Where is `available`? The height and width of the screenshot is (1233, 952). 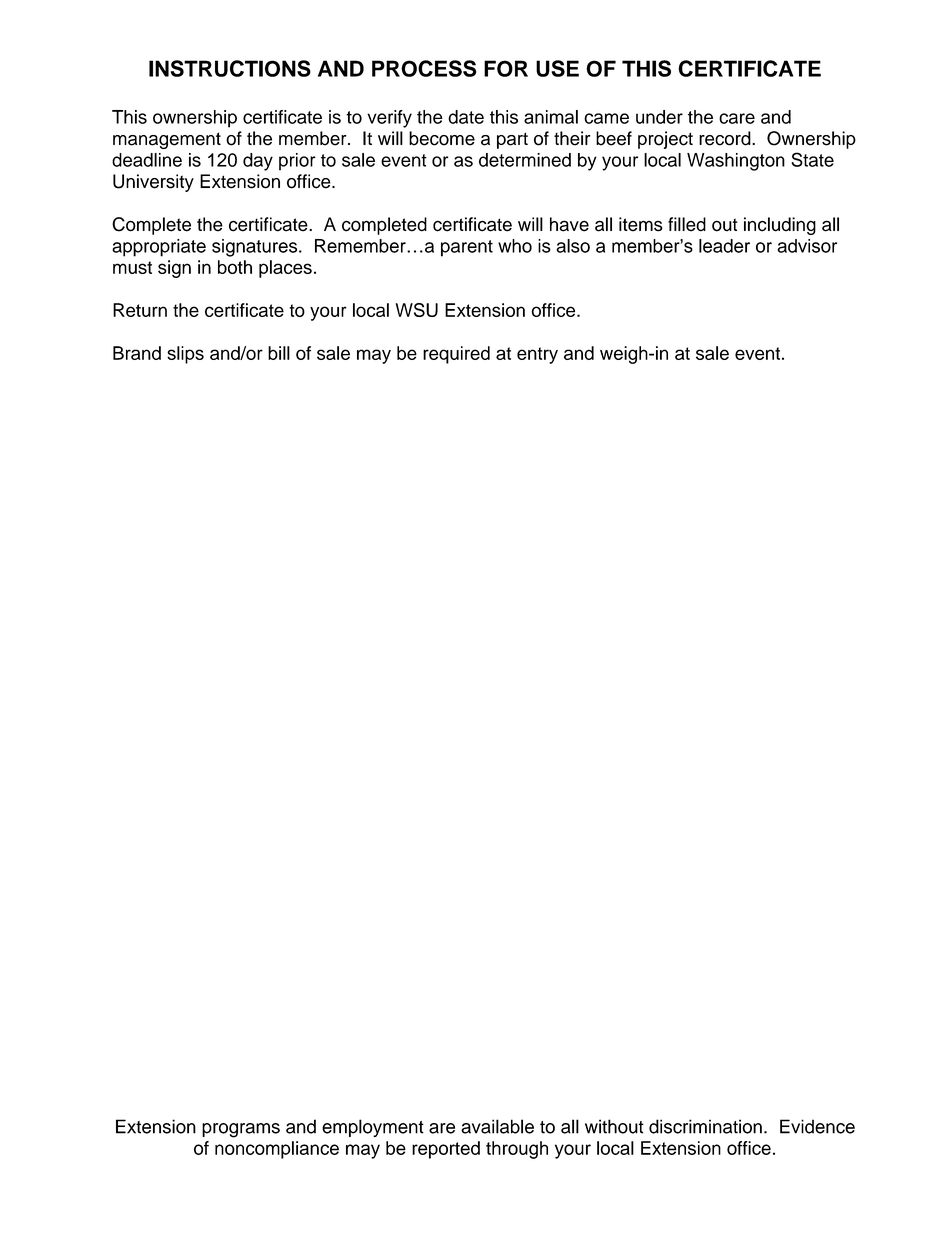 available is located at coordinates (497, 1126).
